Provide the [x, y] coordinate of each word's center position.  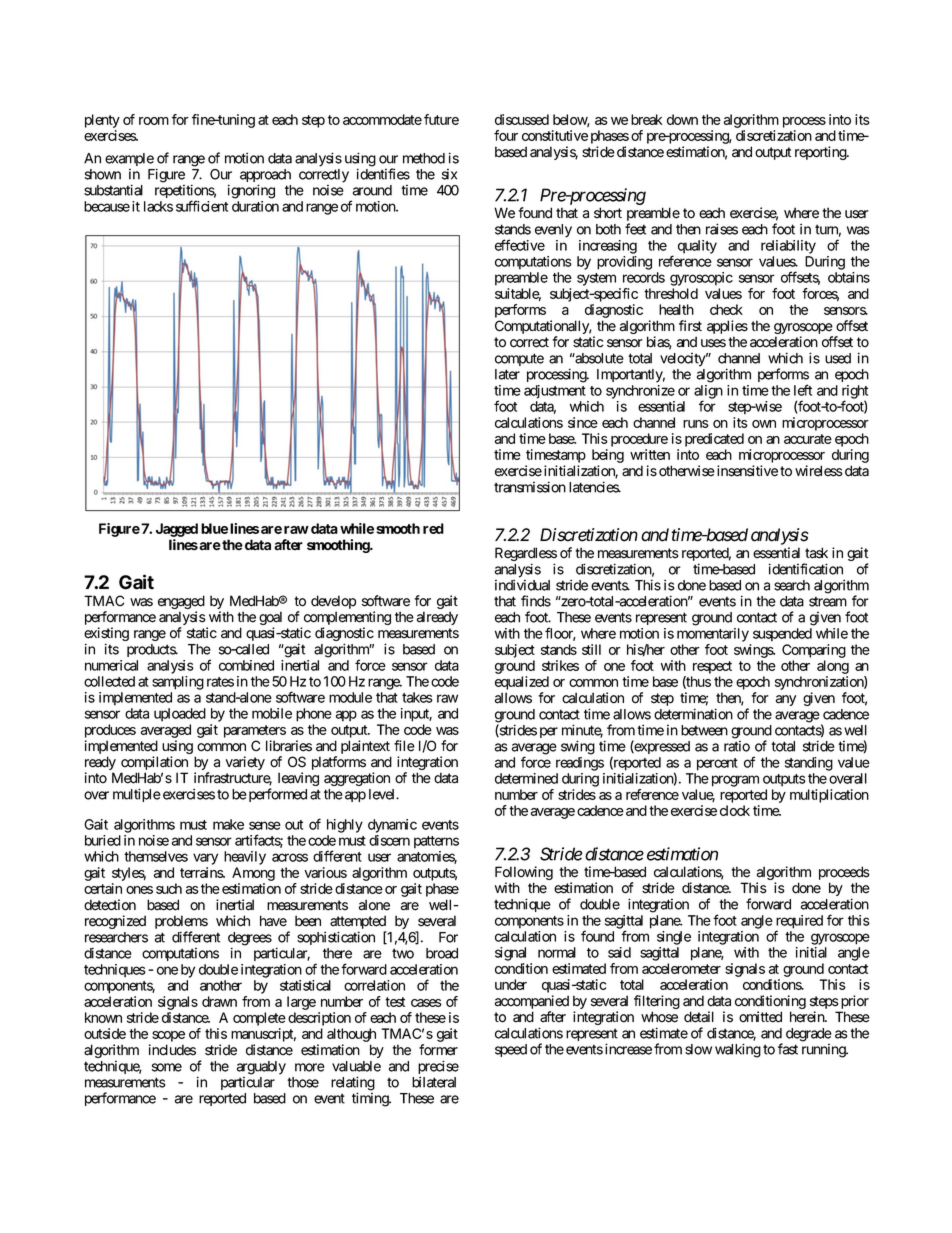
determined [526, 778]
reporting [821, 153]
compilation [154, 764]
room [154, 121]
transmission [530, 487]
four [506, 135]
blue [214, 528]
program [735, 781]
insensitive [747, 471]
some [167, 1067]
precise [438, 1068]
